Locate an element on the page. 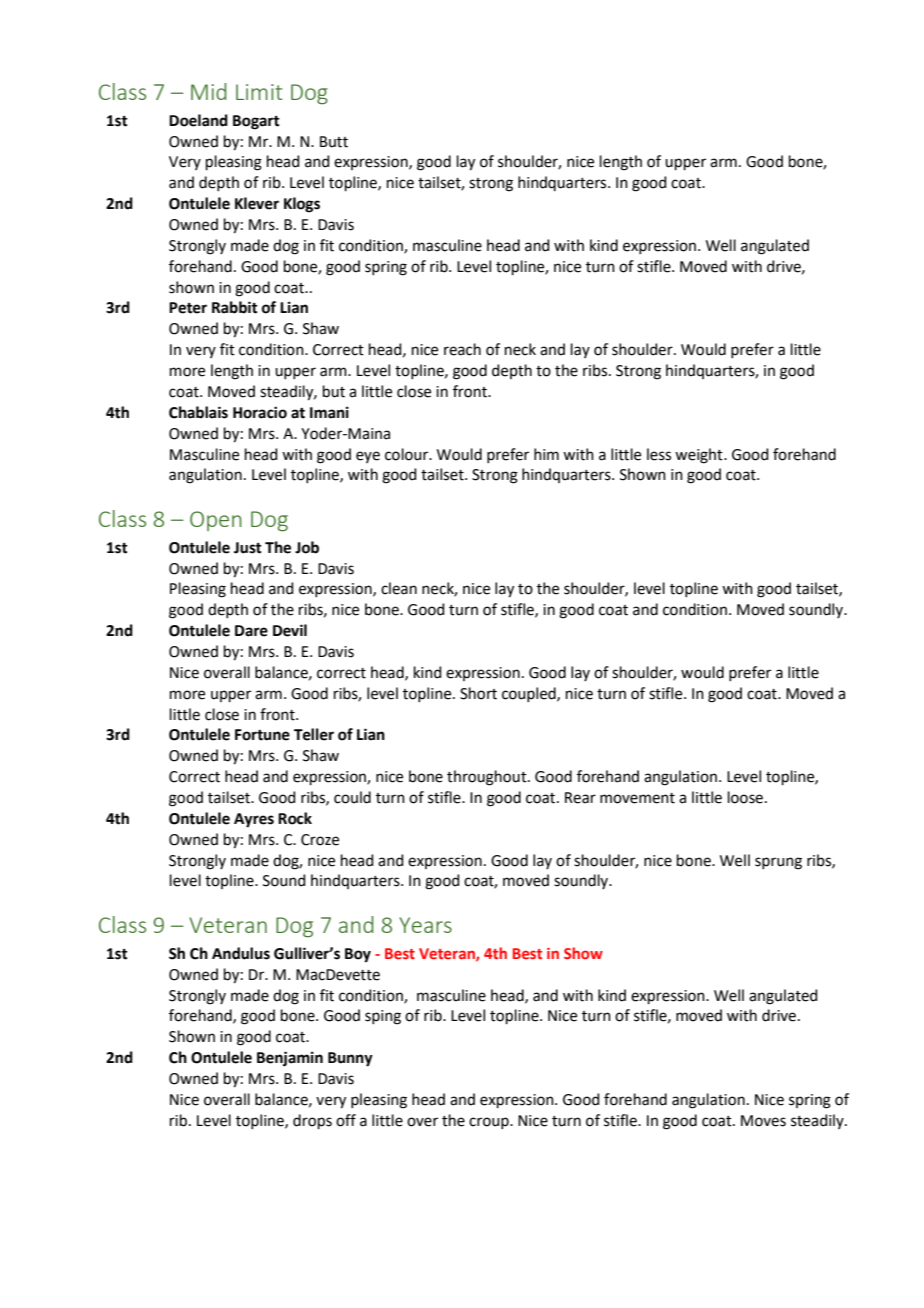 Image resolution: width=924 pixels, height=1308 pixels. weight is located at coordinates (700, 456).
